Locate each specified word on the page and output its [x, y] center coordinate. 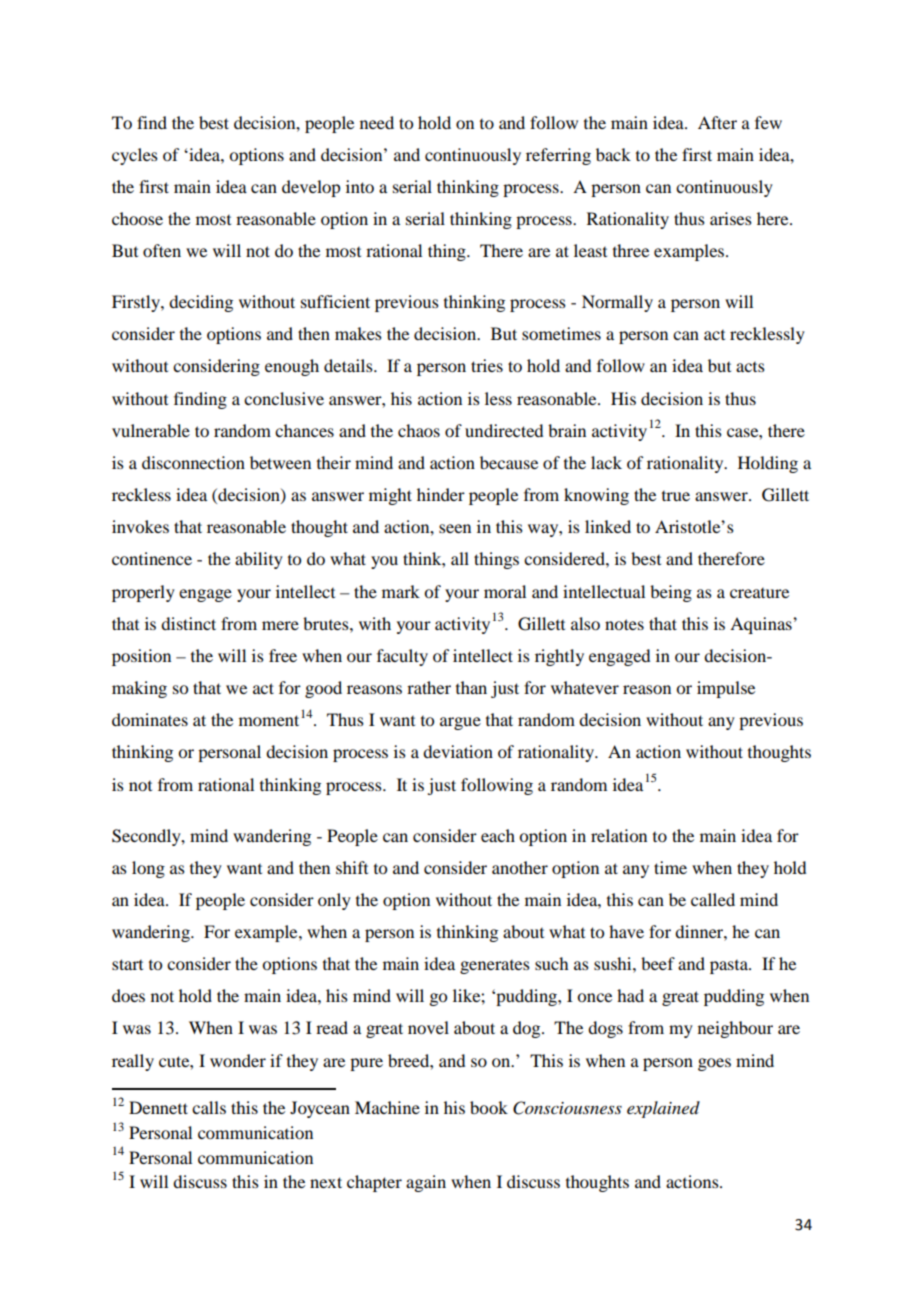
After [717, 122]
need [377, 122]
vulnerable [151, 430]
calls [209, 1107]
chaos [419, 430]
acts [750, 367]
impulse [726, 689]
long [148, 869]
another [520, 867]
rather [429, 687]
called [713, 899]
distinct [188, 623]
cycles [135, 156]
